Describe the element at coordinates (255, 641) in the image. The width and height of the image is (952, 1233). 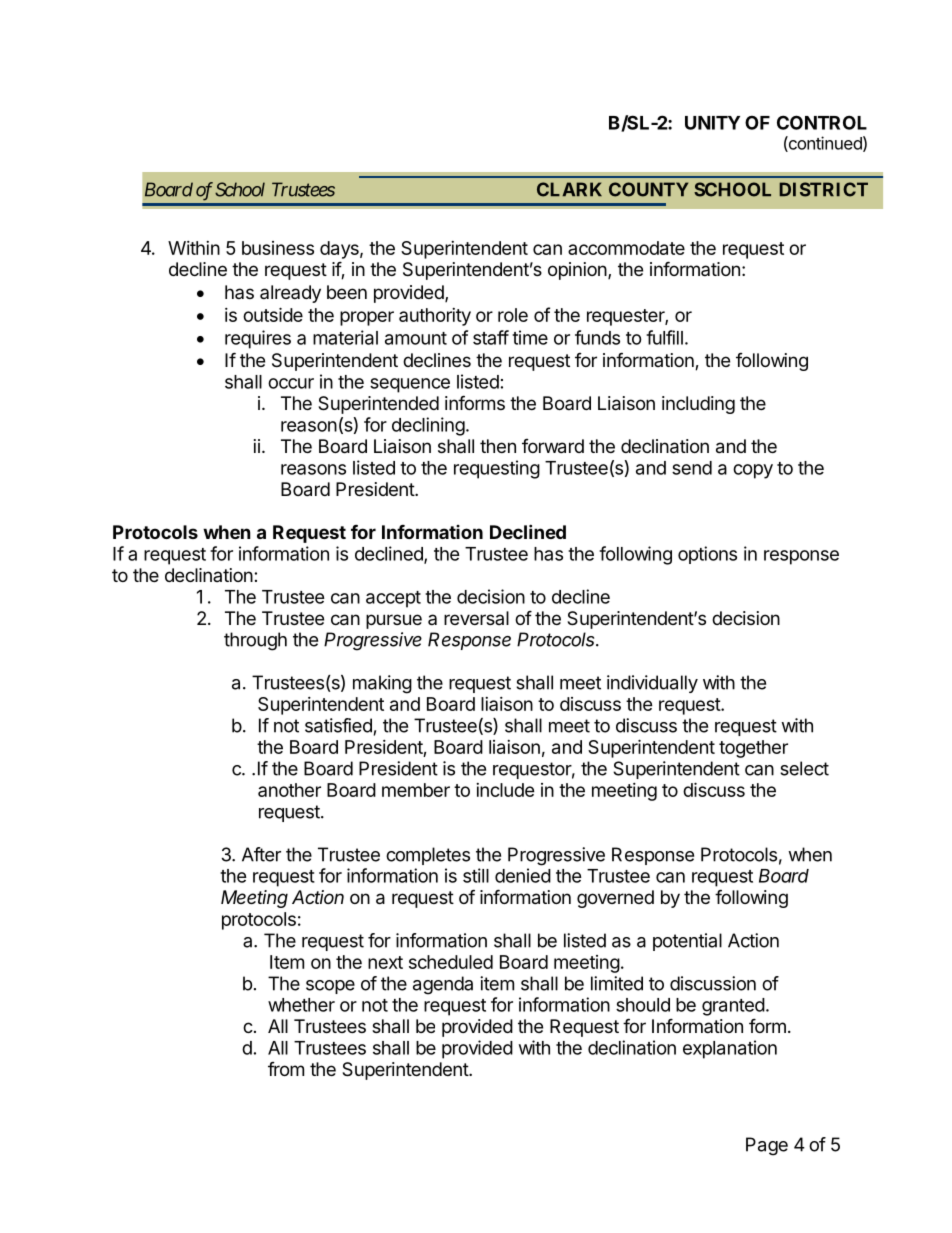
I see `through` at that location.
